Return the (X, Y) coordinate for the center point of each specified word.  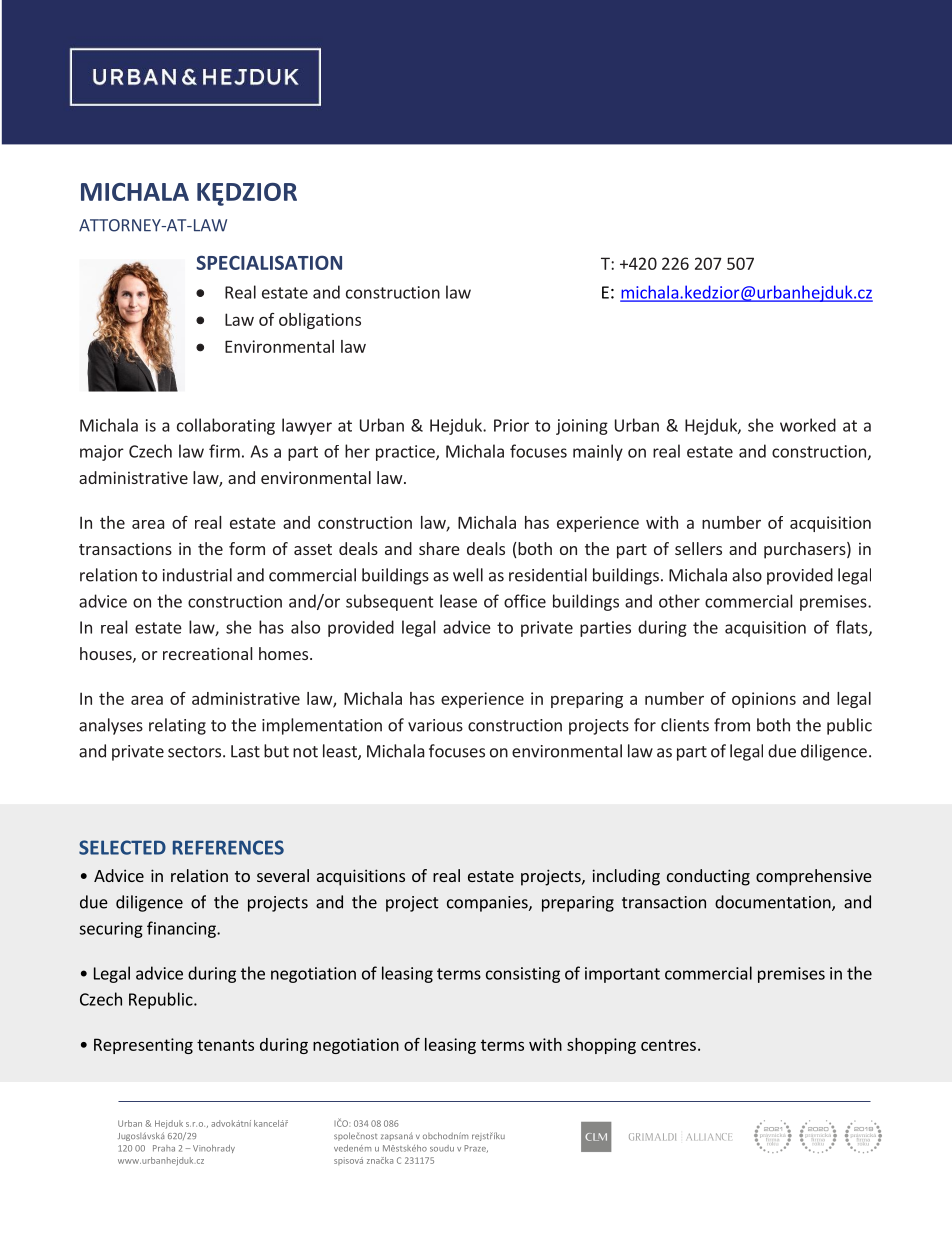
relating (177, 726)
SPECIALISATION (269, 262)
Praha (164, 1148)
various (435, 725)
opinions (764, 700)
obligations (320, 321)
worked (808, 425)
